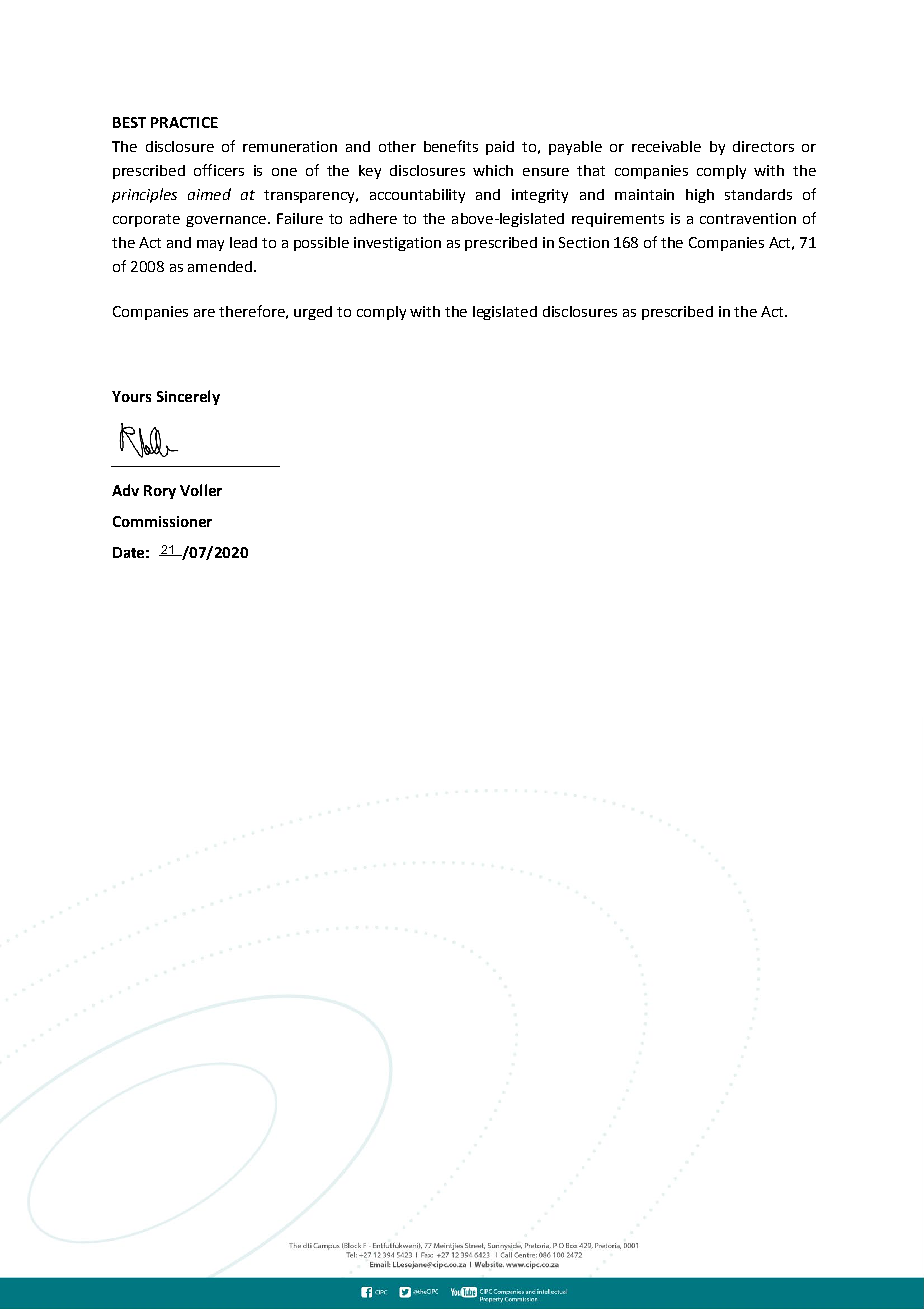 The width and height of the screenshot is (924, 1310). I want to click on investigation, so click(397, 244).
